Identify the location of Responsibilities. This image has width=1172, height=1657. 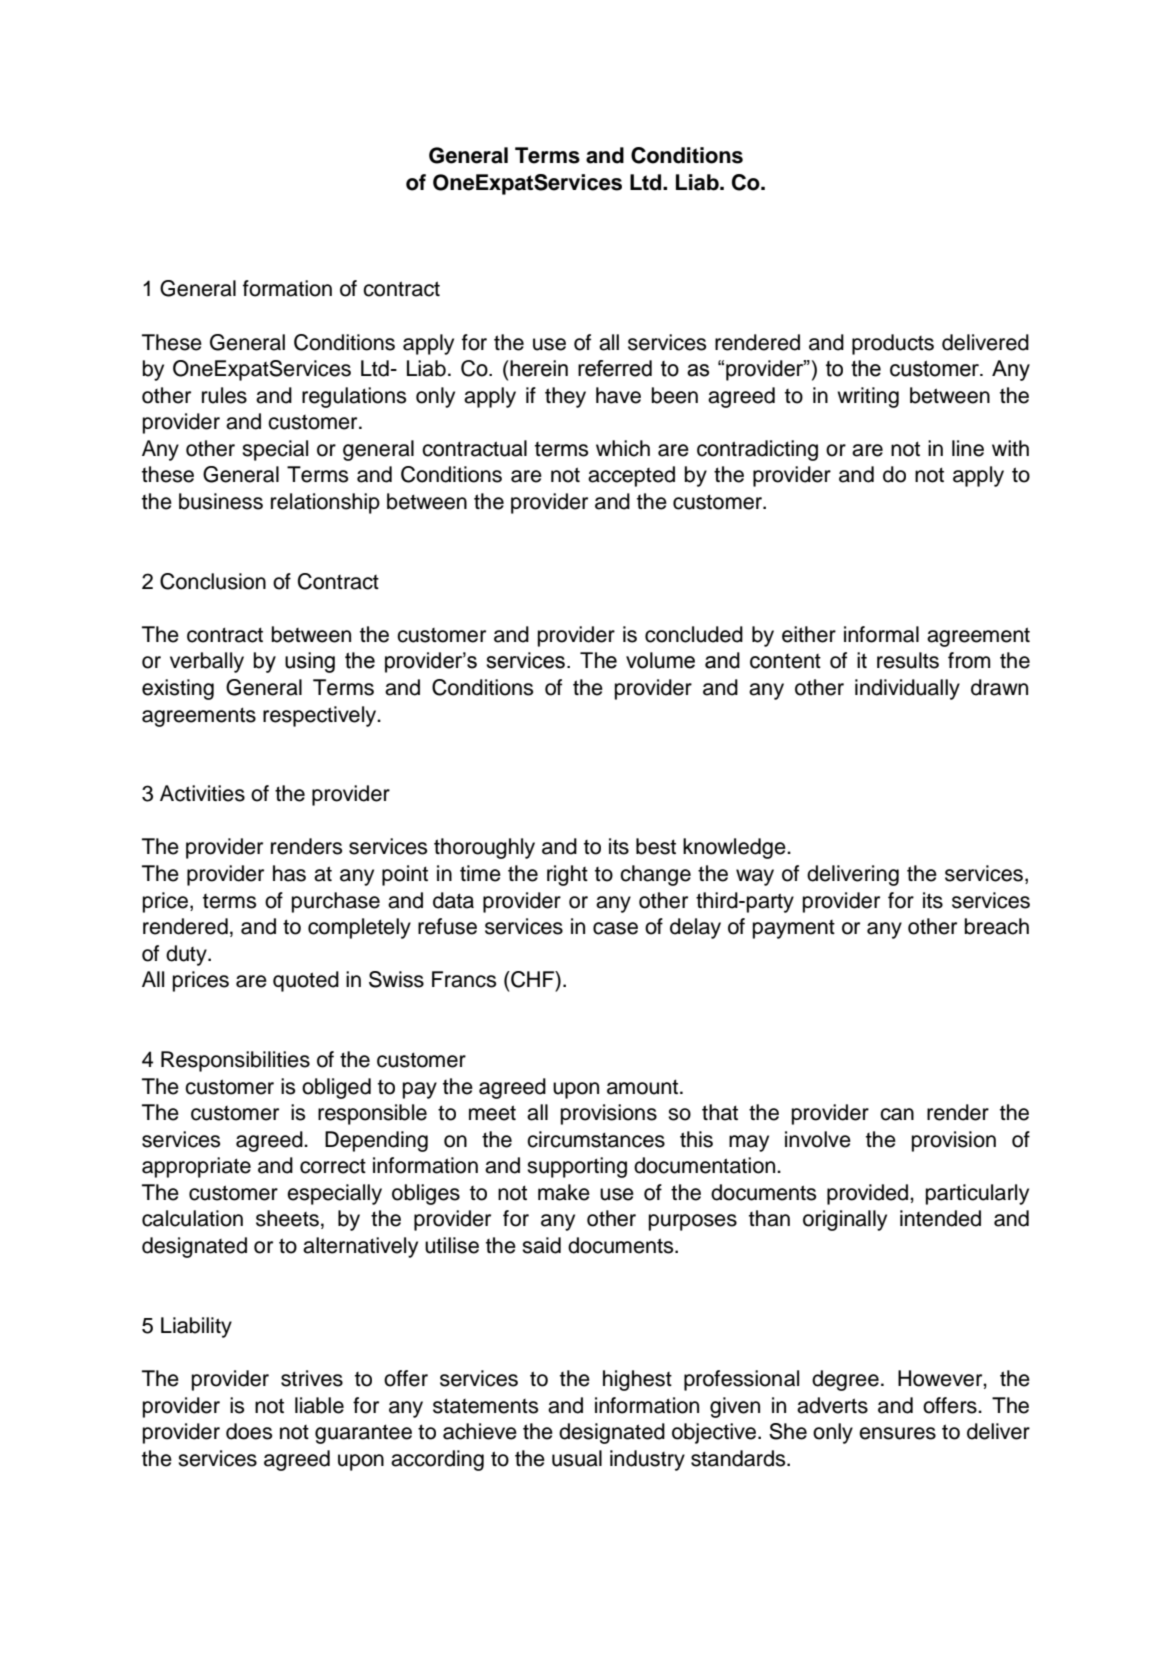
(235, 1061).
